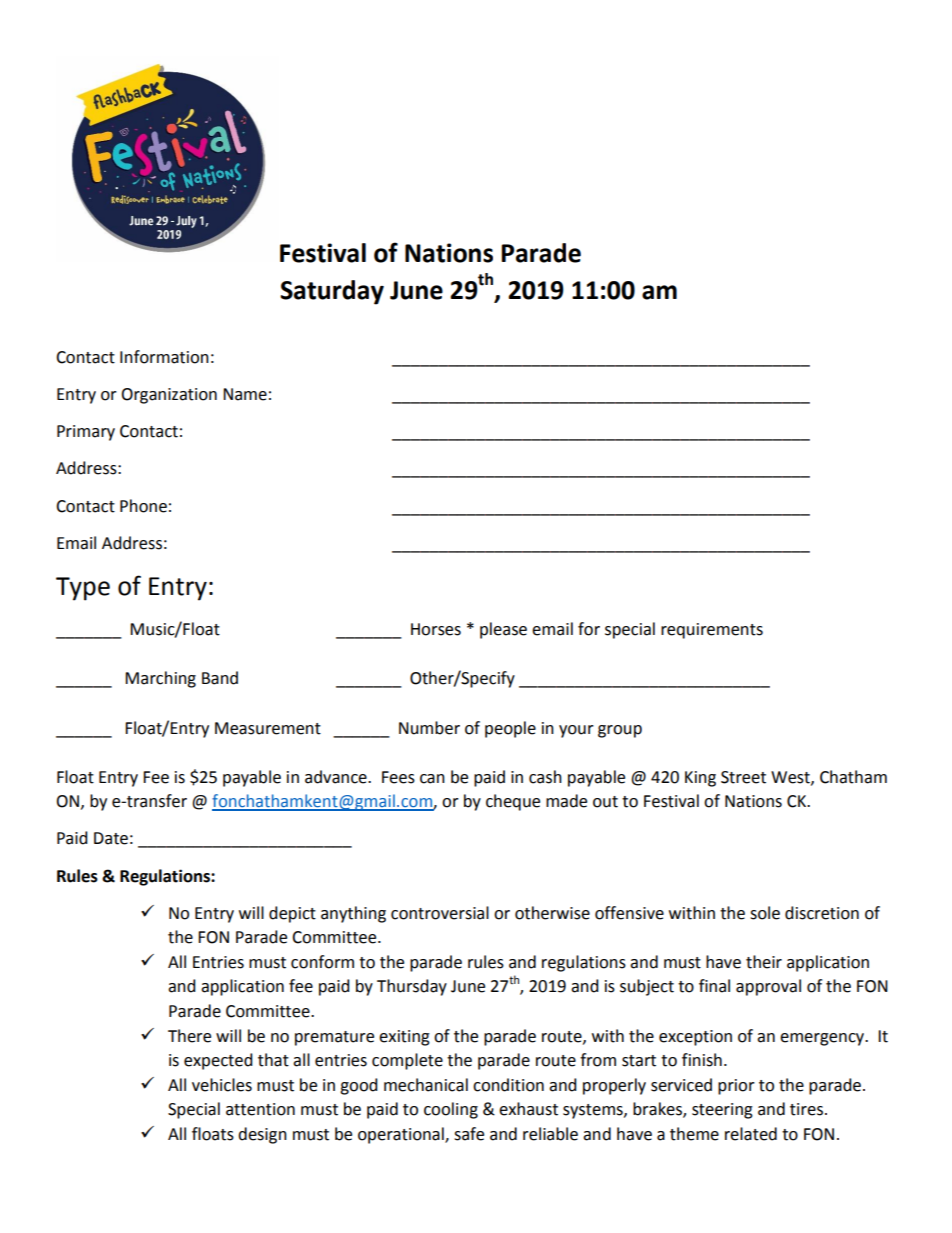 The width and height of the screenshot is (952, 1233). What do you see at coordinates (292, 914) in the screenshot?
I see `depict` at bounding box center [292, 914].
